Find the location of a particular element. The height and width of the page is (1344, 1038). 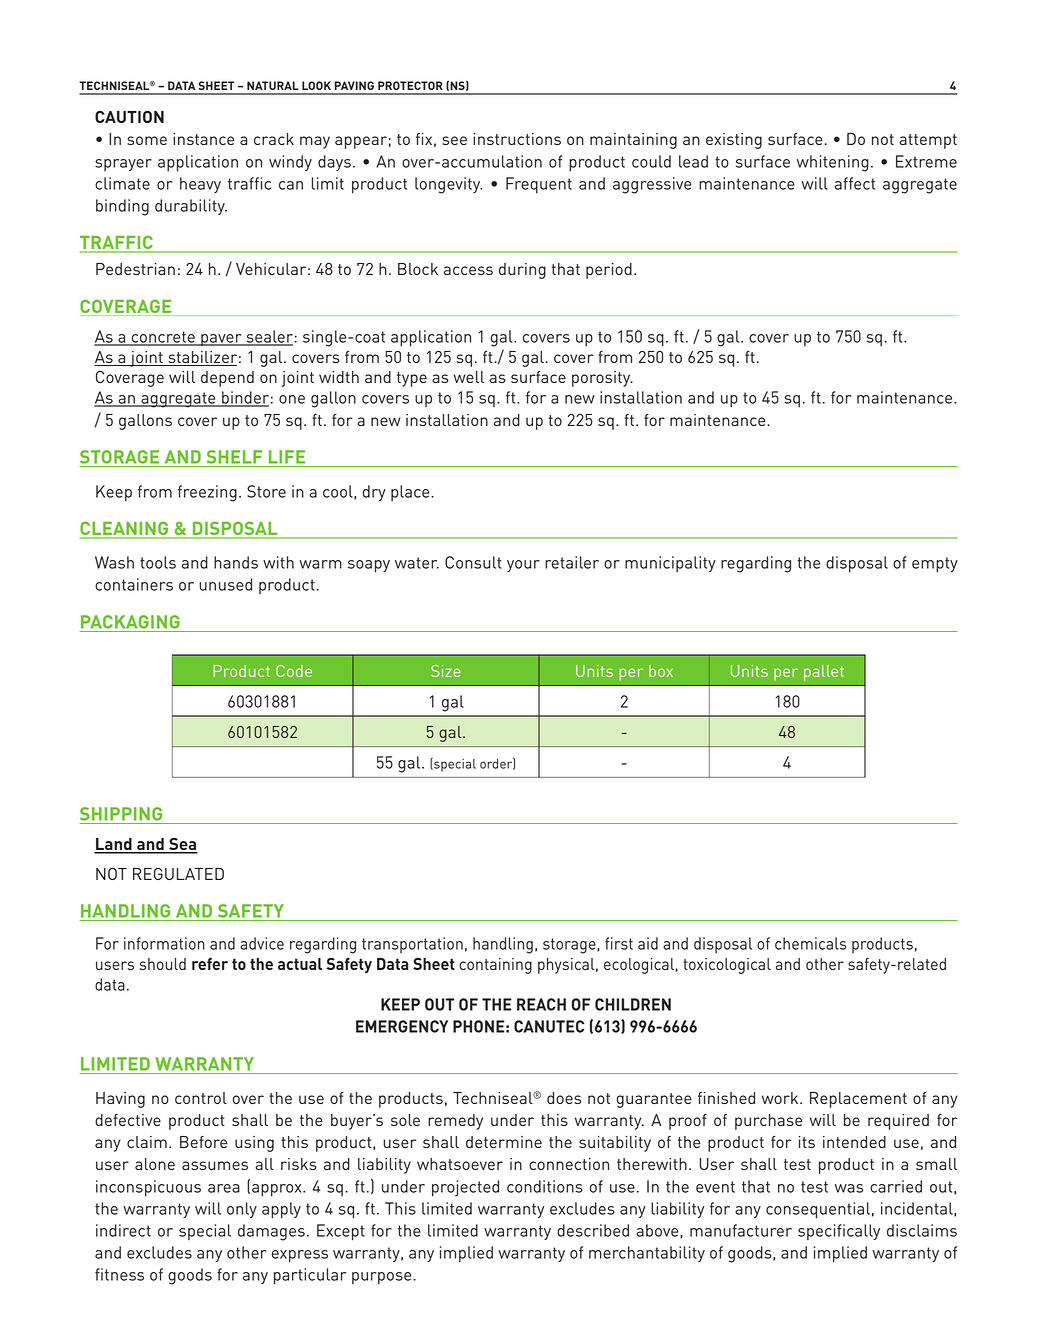

empty is located at coordinates (935, 565).
